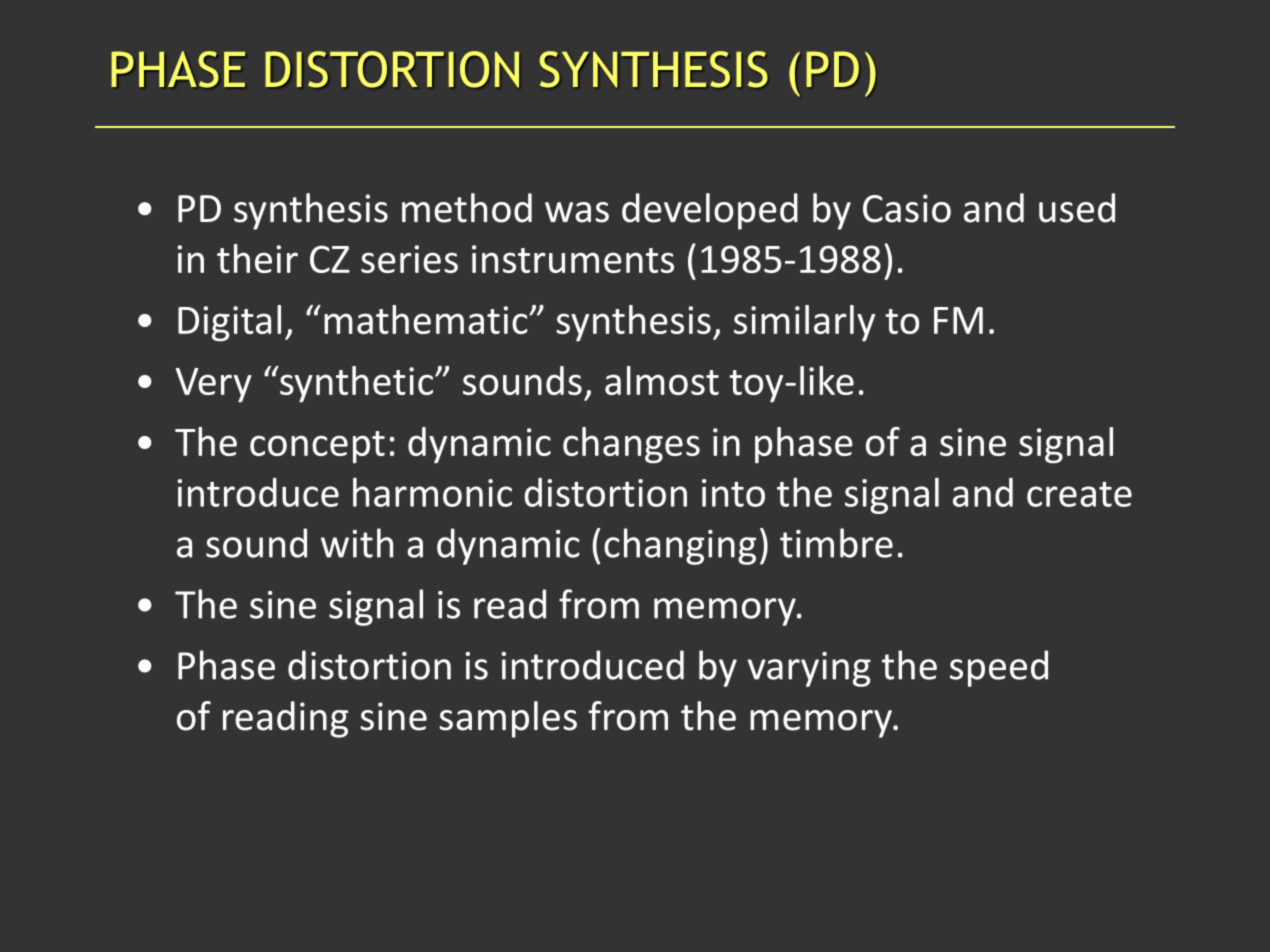 This screenshot has width=1270, height=952. What do you see at coordinates (809, 669) in the screenshot?
I see `varying` at bounding box center [809, 669].
